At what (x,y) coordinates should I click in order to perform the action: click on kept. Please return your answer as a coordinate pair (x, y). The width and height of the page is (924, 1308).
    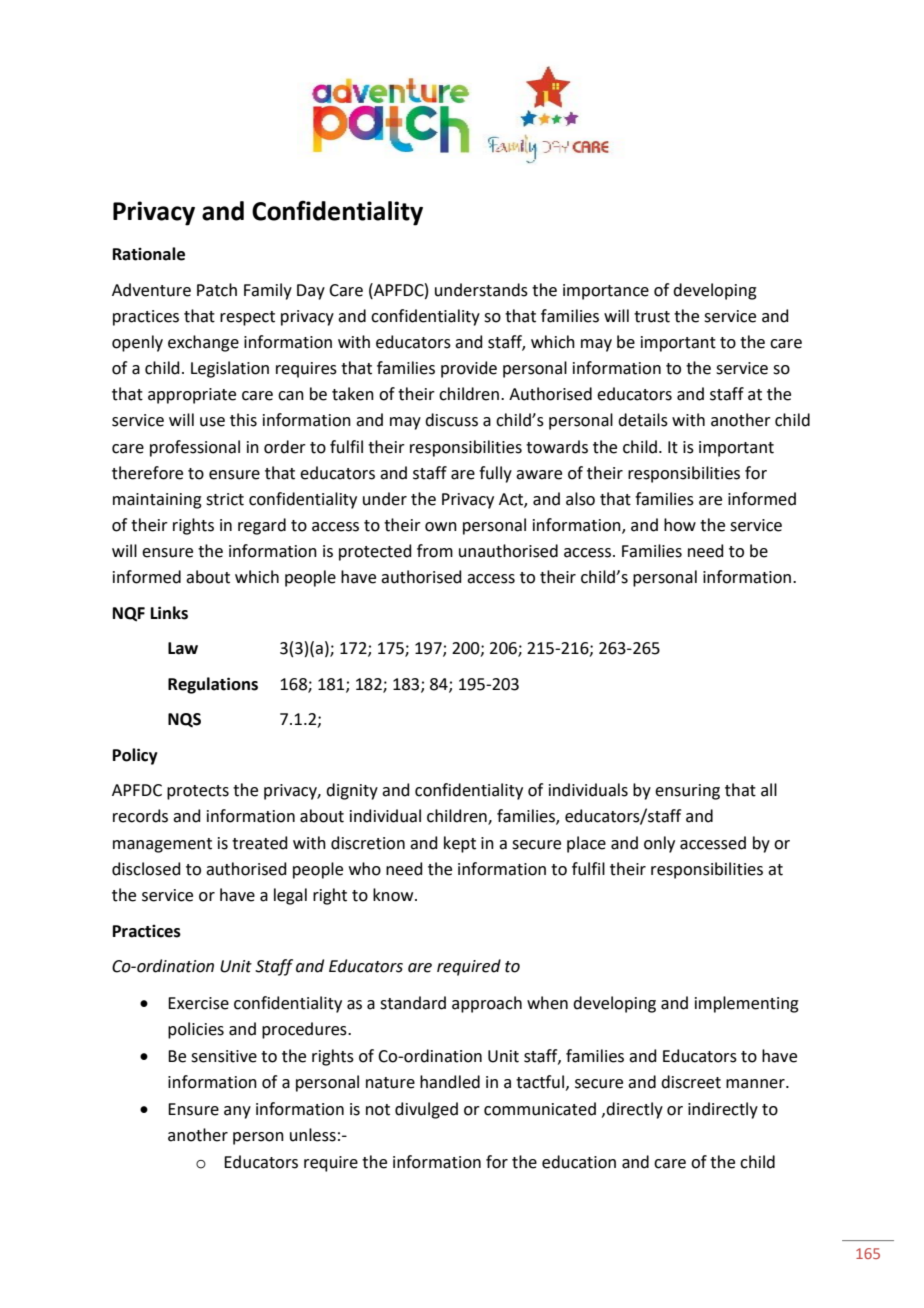
    Looking at the image, I should click on (460, 844).
